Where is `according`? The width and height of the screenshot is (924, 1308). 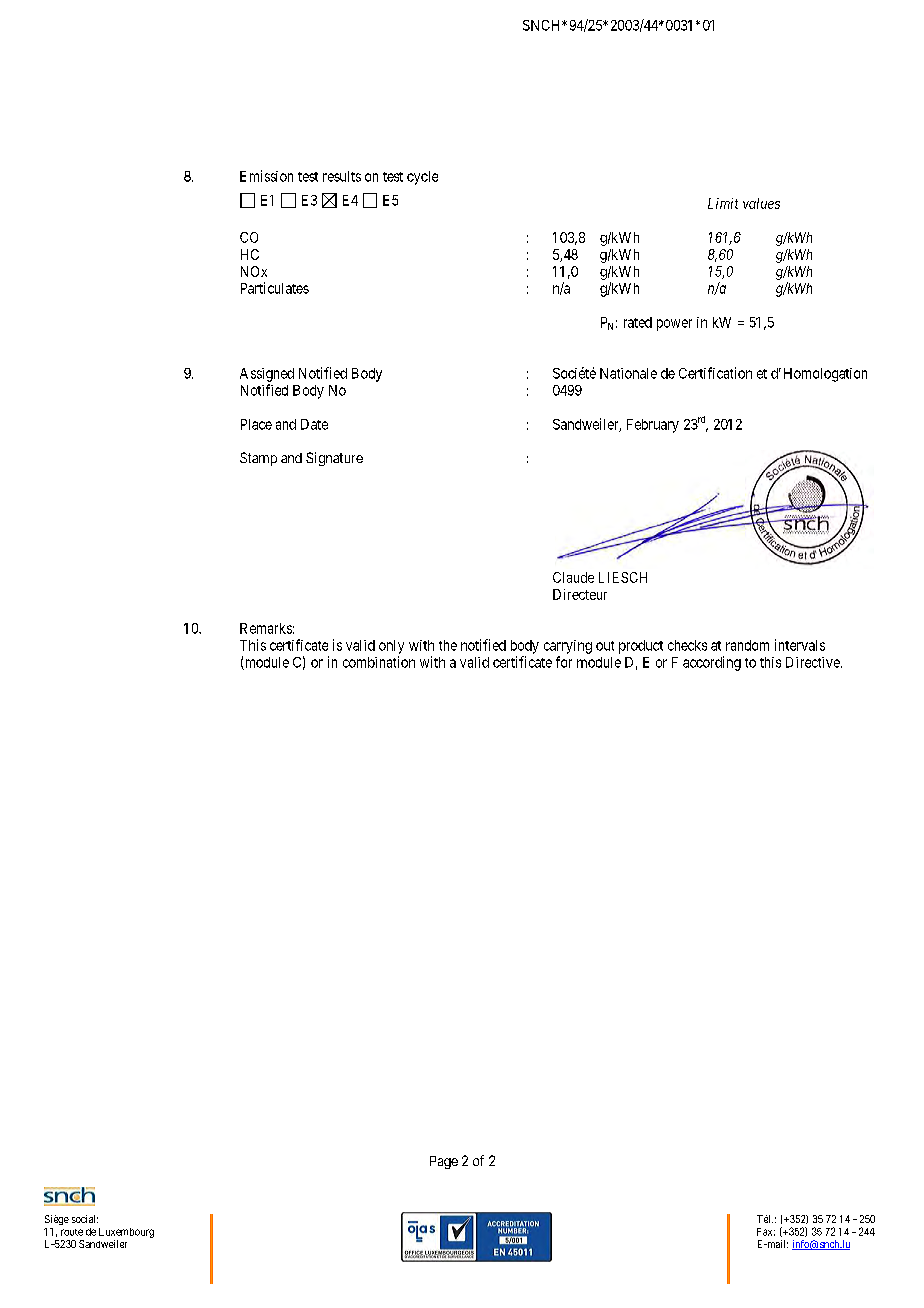
according is located at coordinates (712, 663).
